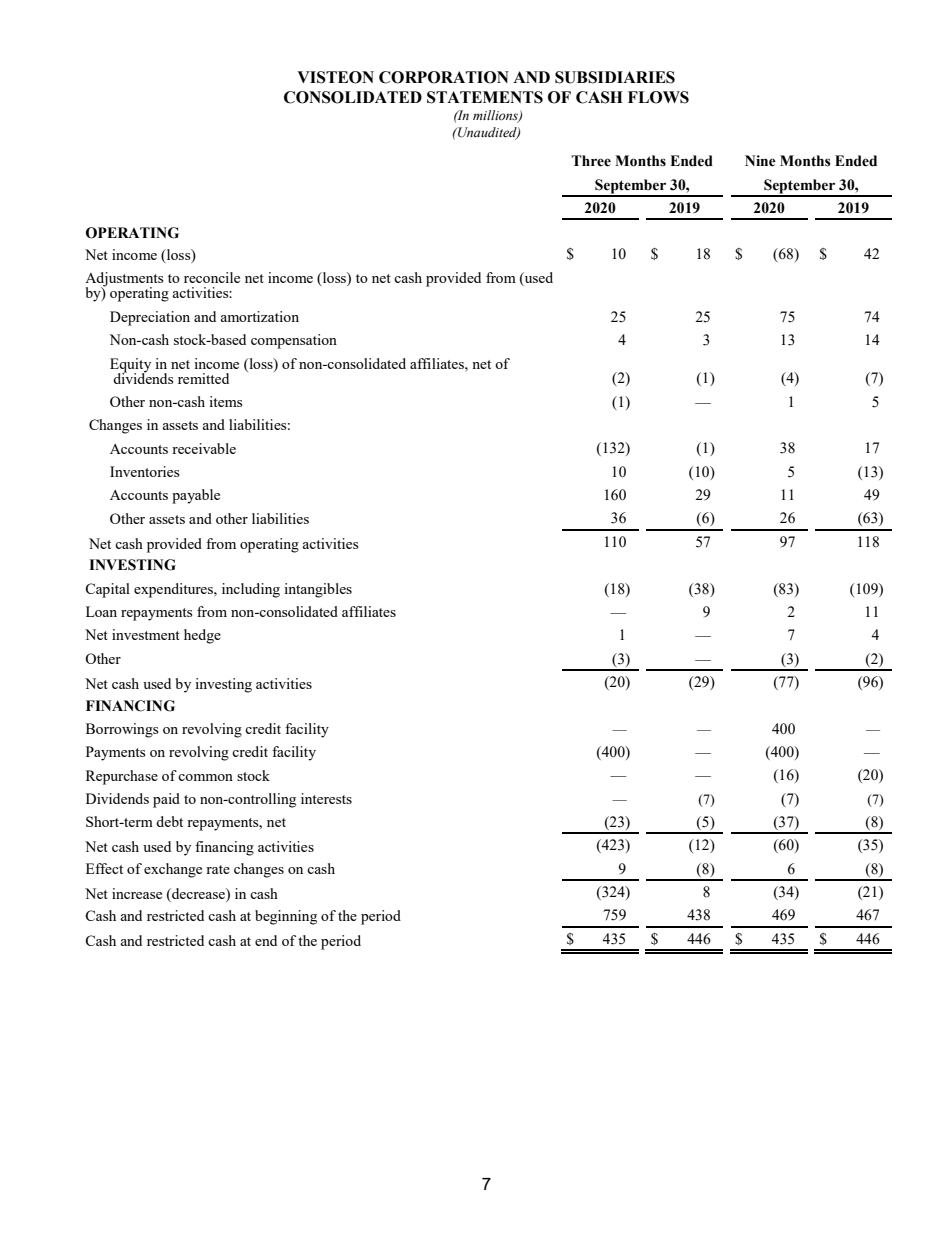 Image resolution: width=952 pixels, height=1233 pixels. Describe the element at coordinates (196, 496) in the screenshot. I see `payable` at that location.
